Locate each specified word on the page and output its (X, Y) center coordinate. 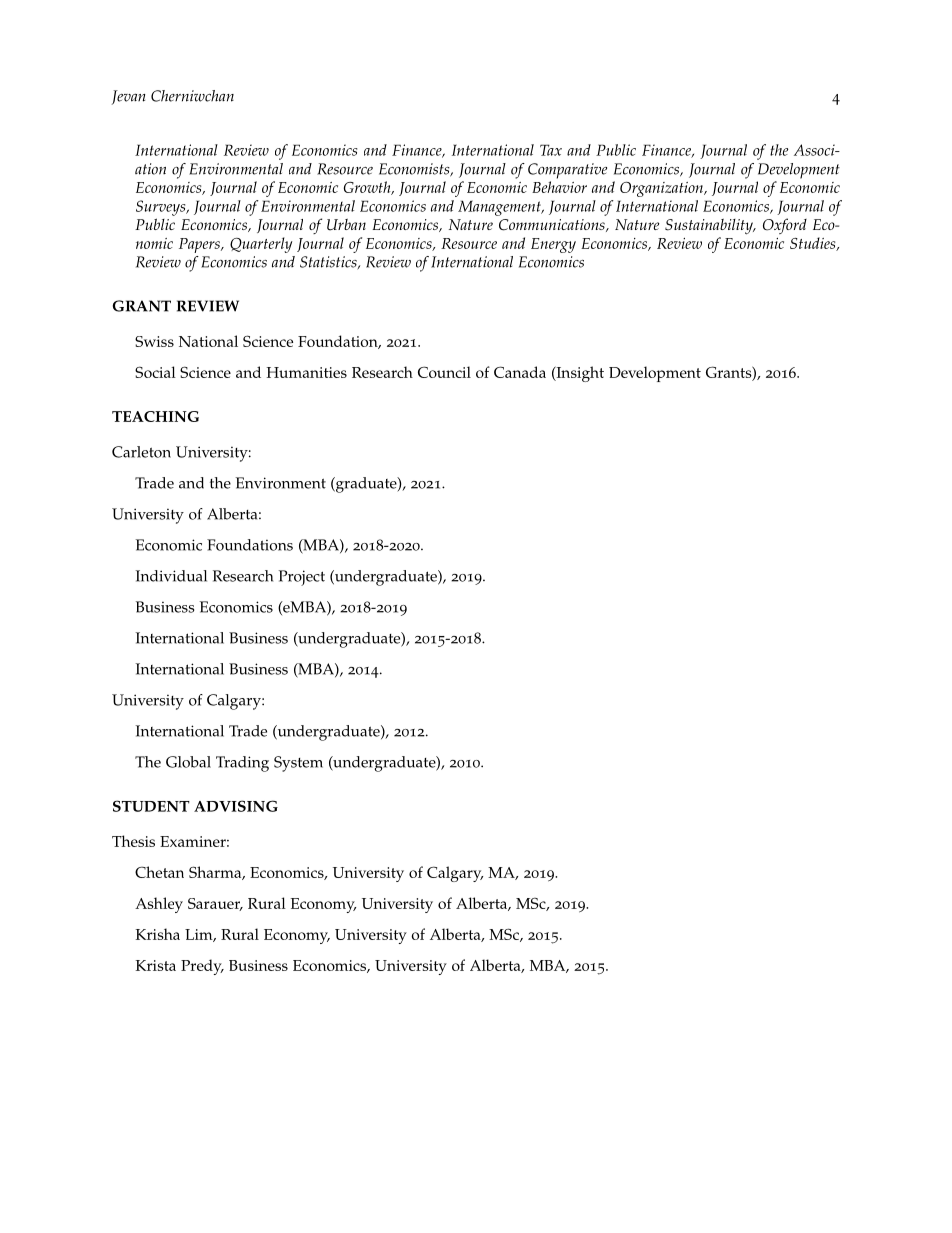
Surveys (162, 208)
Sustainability (710, 227)
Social (155, 372)
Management (500, 208)
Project (302, 578)
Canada (520, 372)
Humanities (306, 372)
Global (188, 762)
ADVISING (236, 806)
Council (444, 372)
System (298, 764)
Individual (171, 576)
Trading (242, 764)
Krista (155, 965)
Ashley (159, 905)
